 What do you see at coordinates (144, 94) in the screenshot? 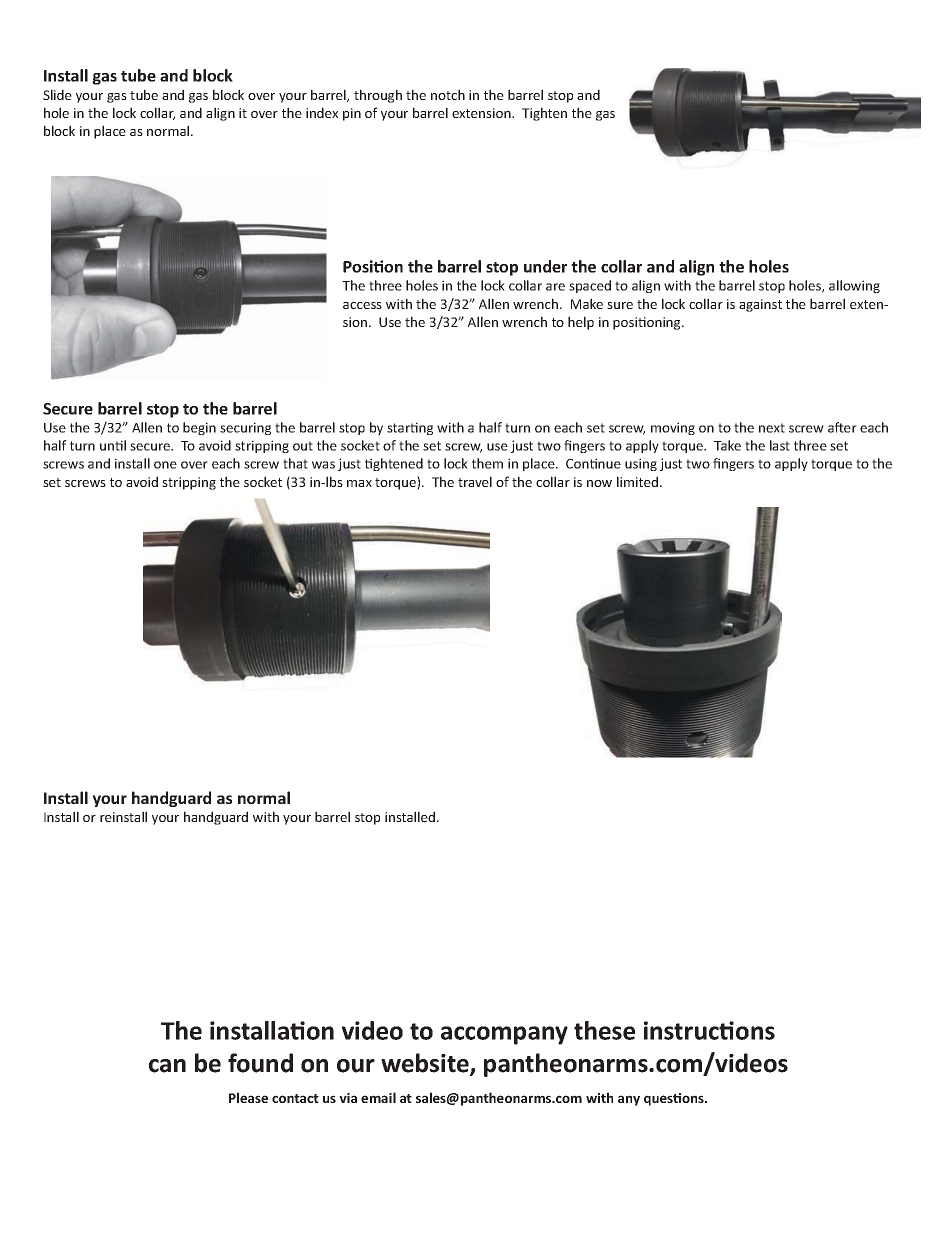
I see `tube` at bounding box center [144, 94].
